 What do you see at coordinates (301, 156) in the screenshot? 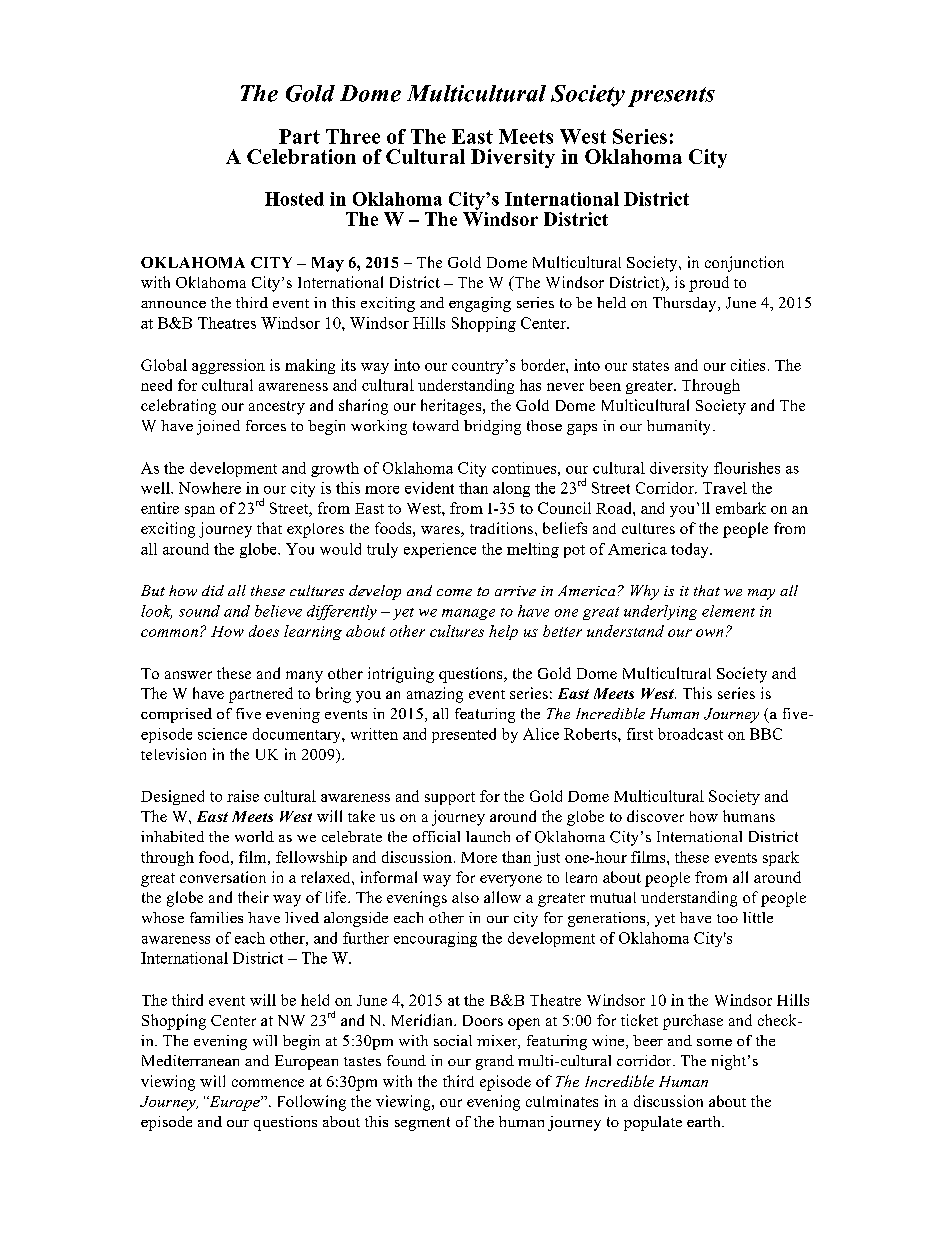
I see `Celebration` at bounding box center [301, 156].
